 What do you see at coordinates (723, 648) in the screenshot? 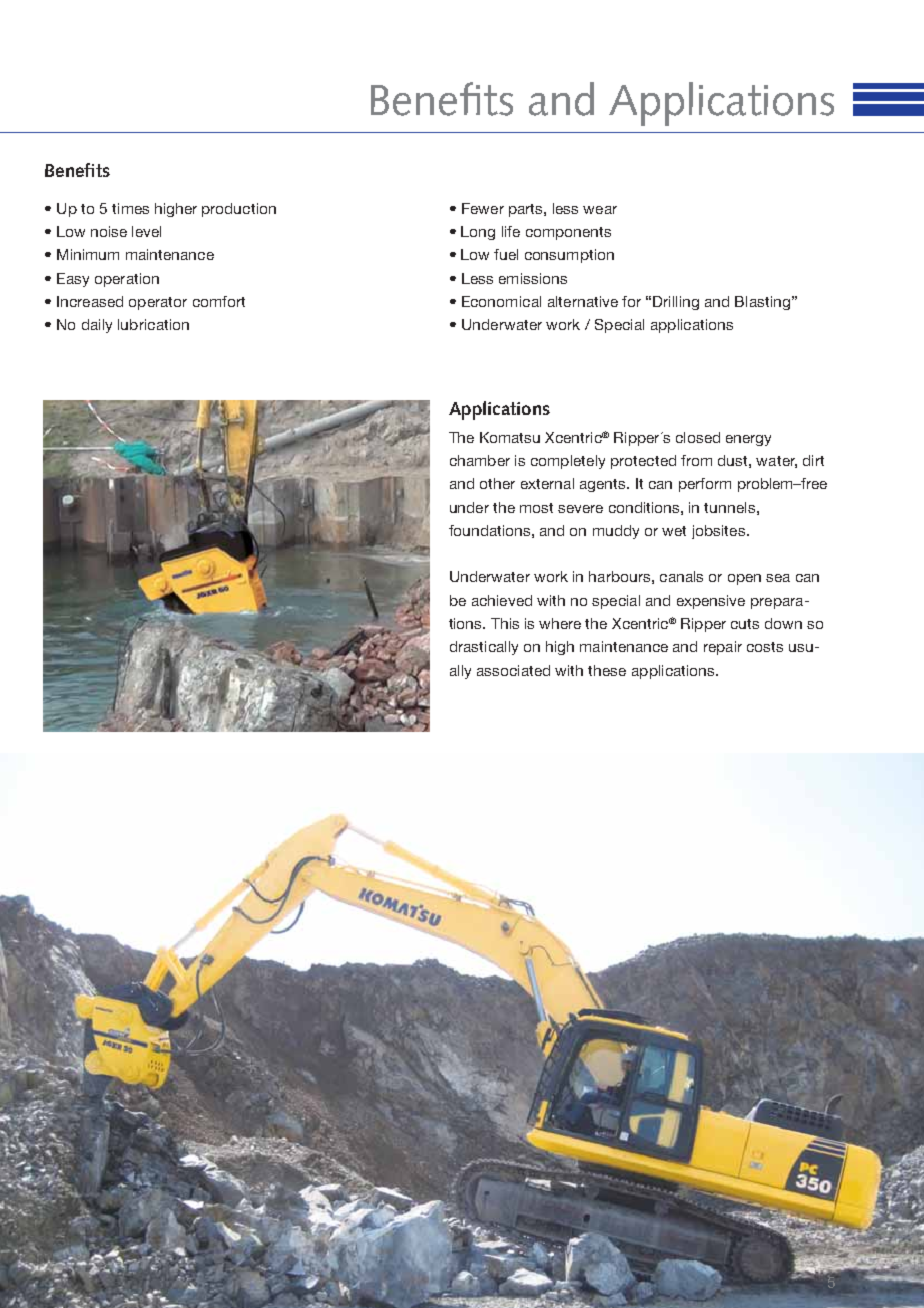
I see `repair` at bounding box center [723, 648].
